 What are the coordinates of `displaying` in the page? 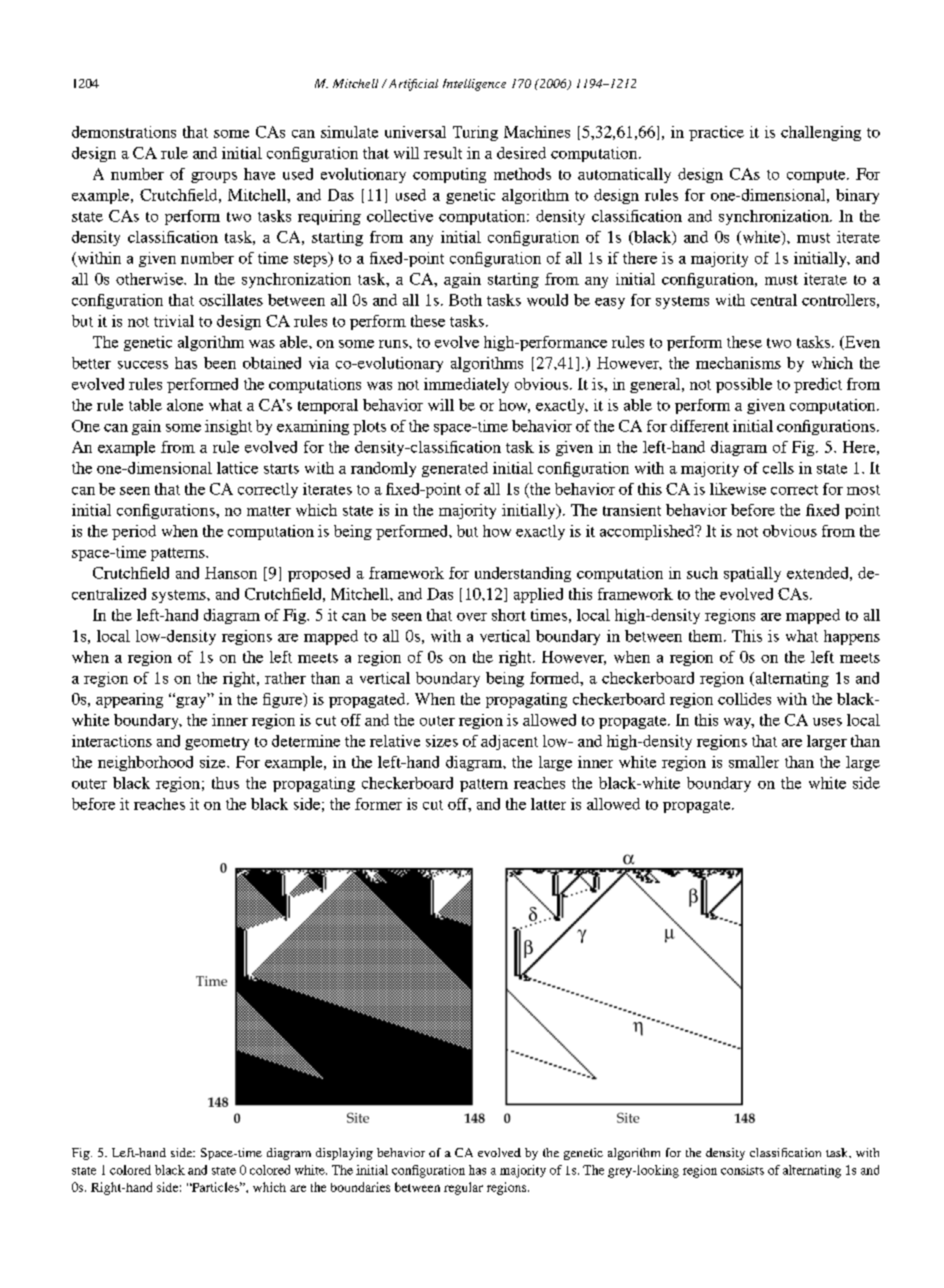 It's located at (344, 1154).
